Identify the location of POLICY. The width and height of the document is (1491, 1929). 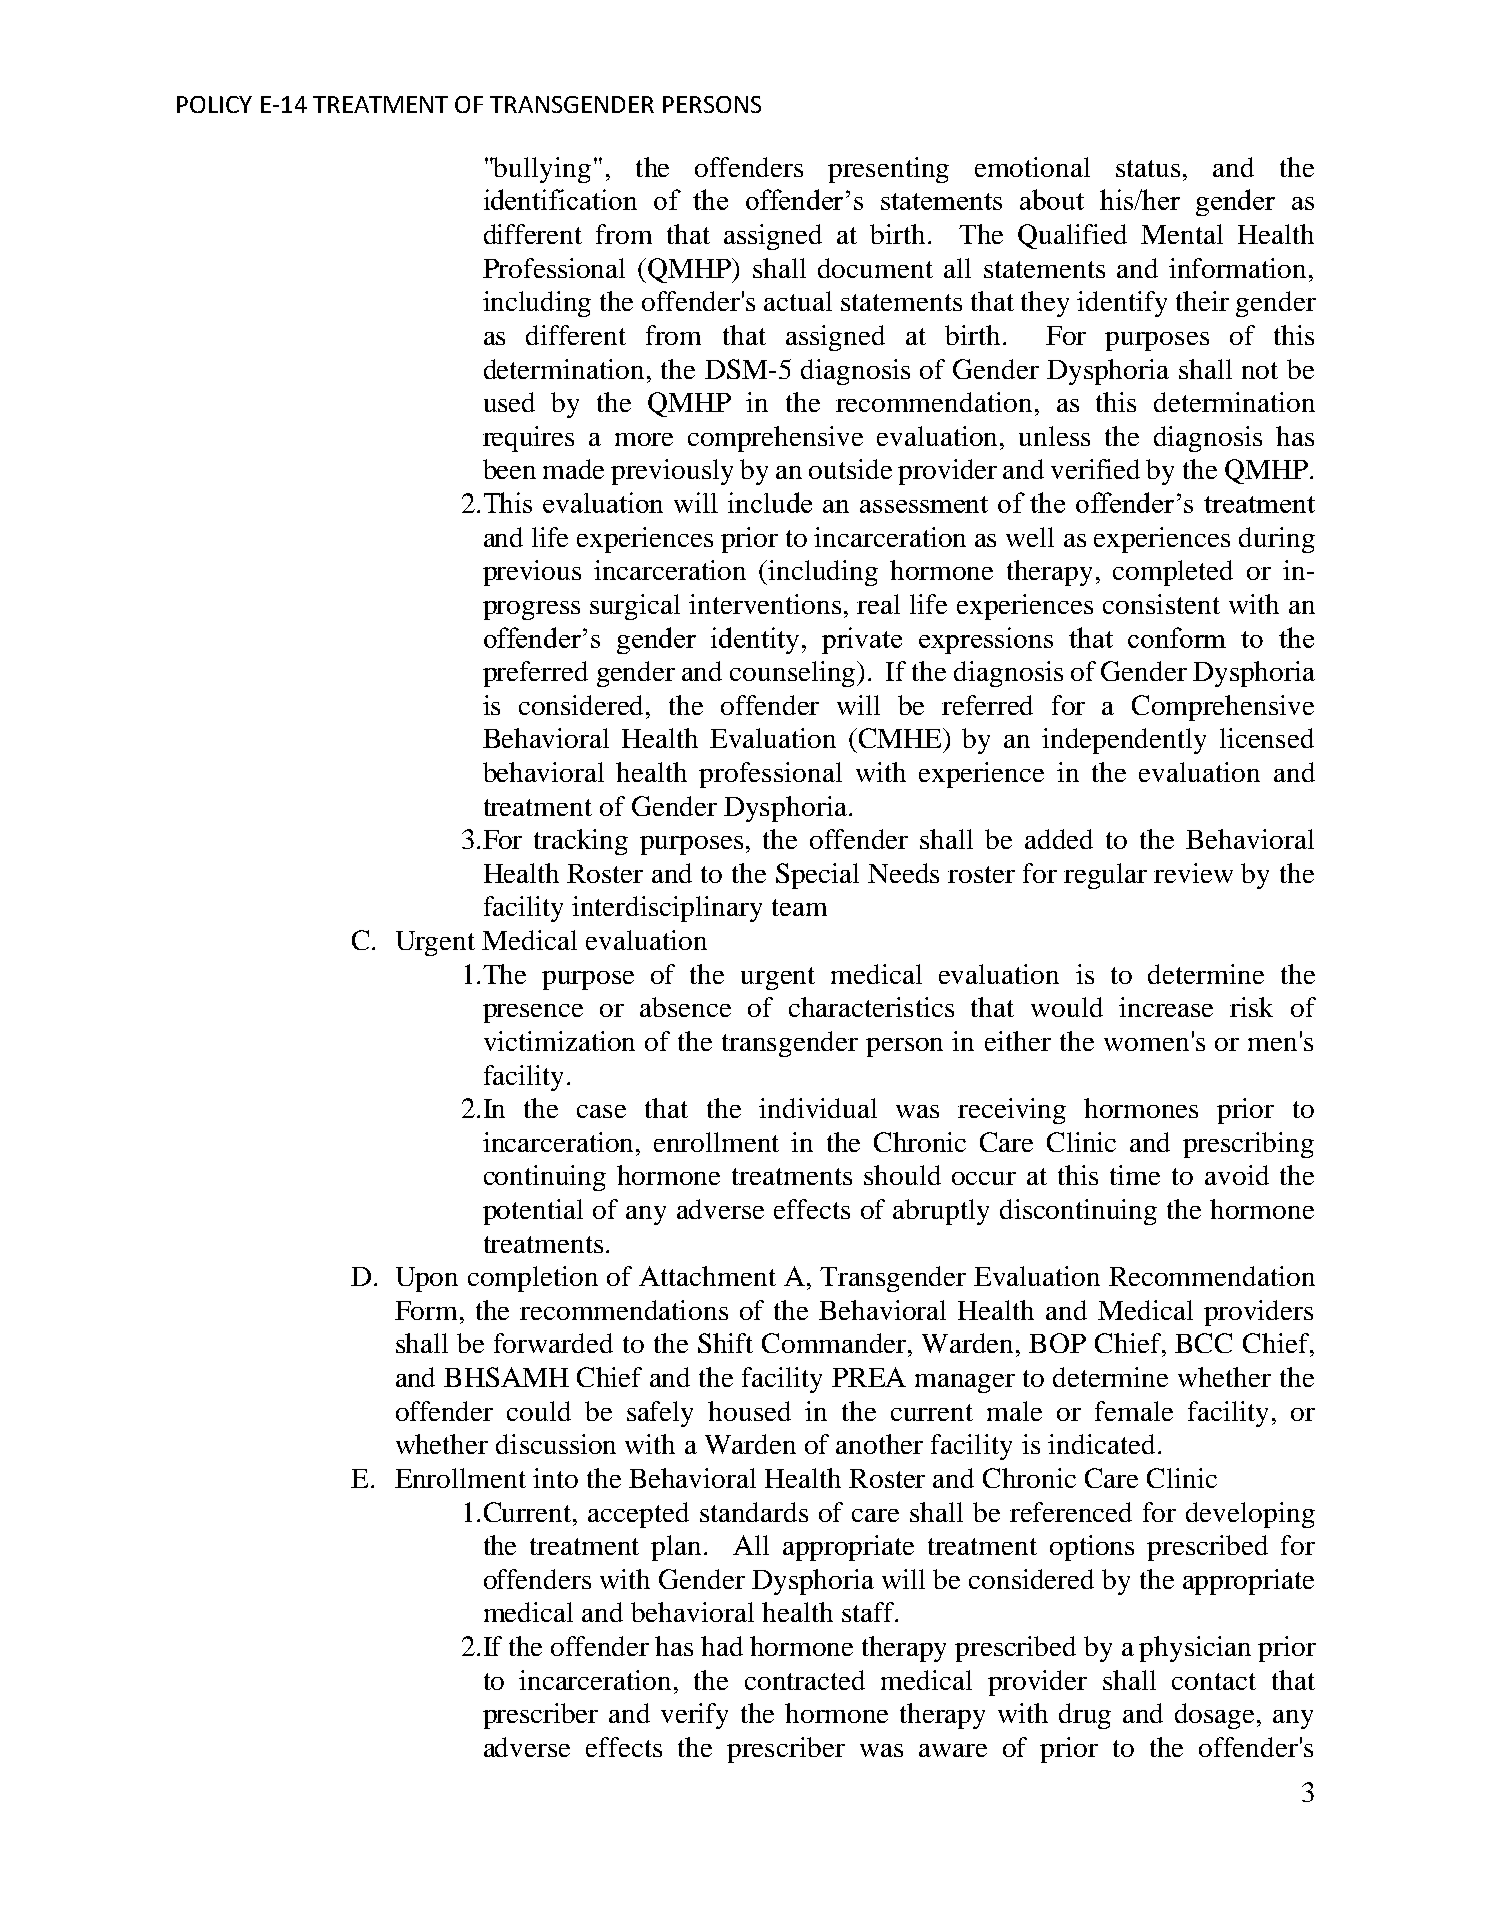
(214, 104).
